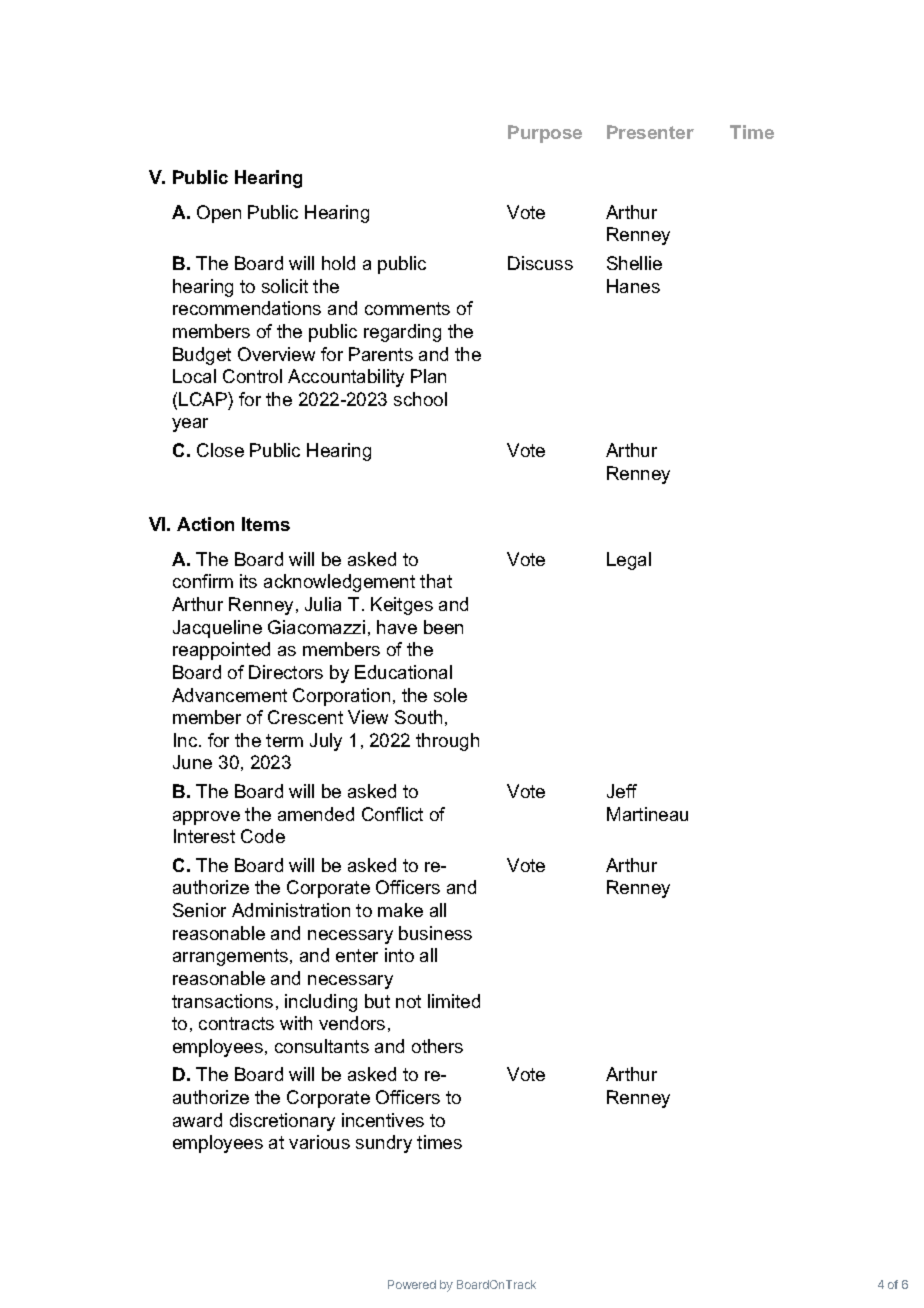  Describe the element at coordinates (338, 263) in the image. I see `hold` at that location.
